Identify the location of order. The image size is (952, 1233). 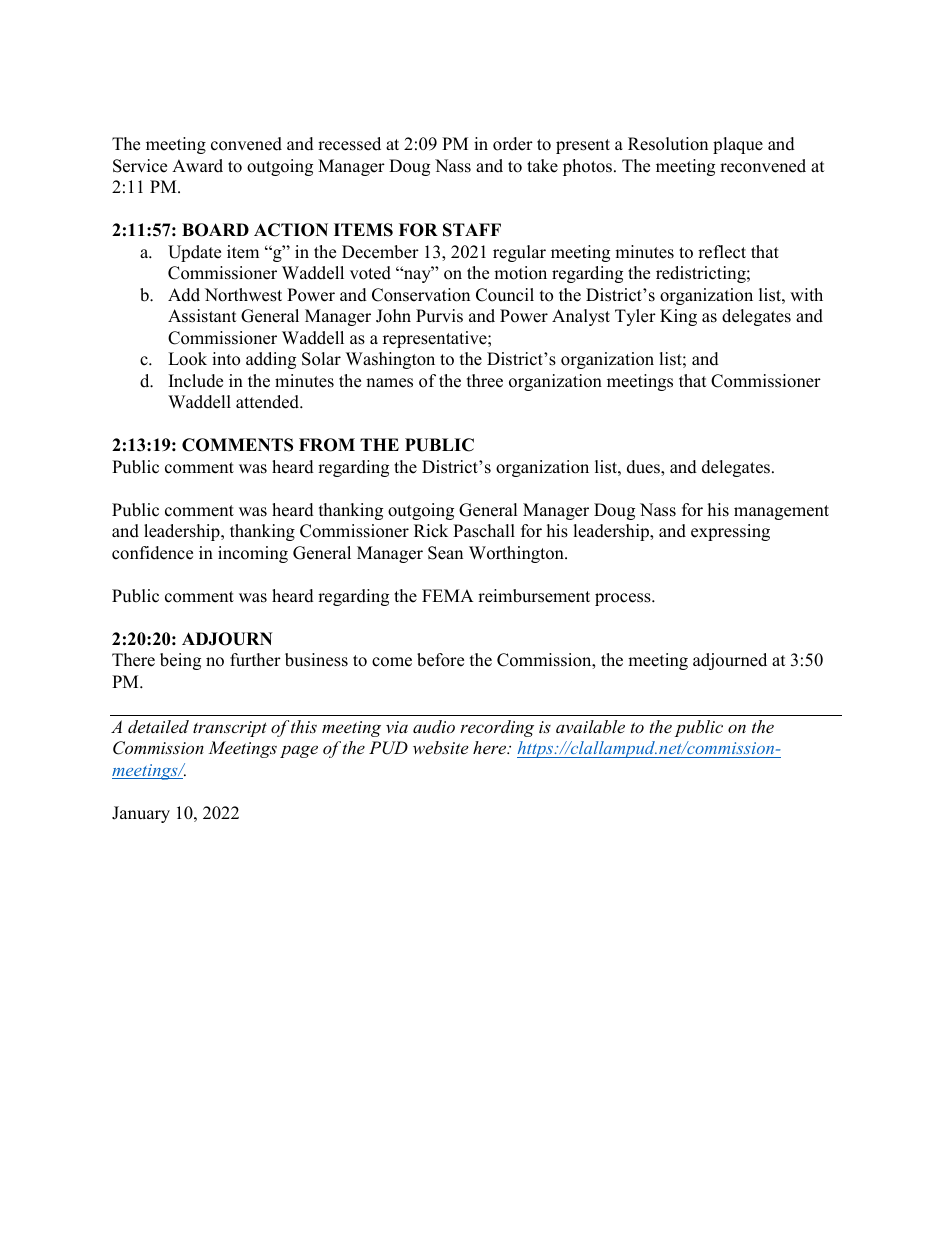
(513, 144).
